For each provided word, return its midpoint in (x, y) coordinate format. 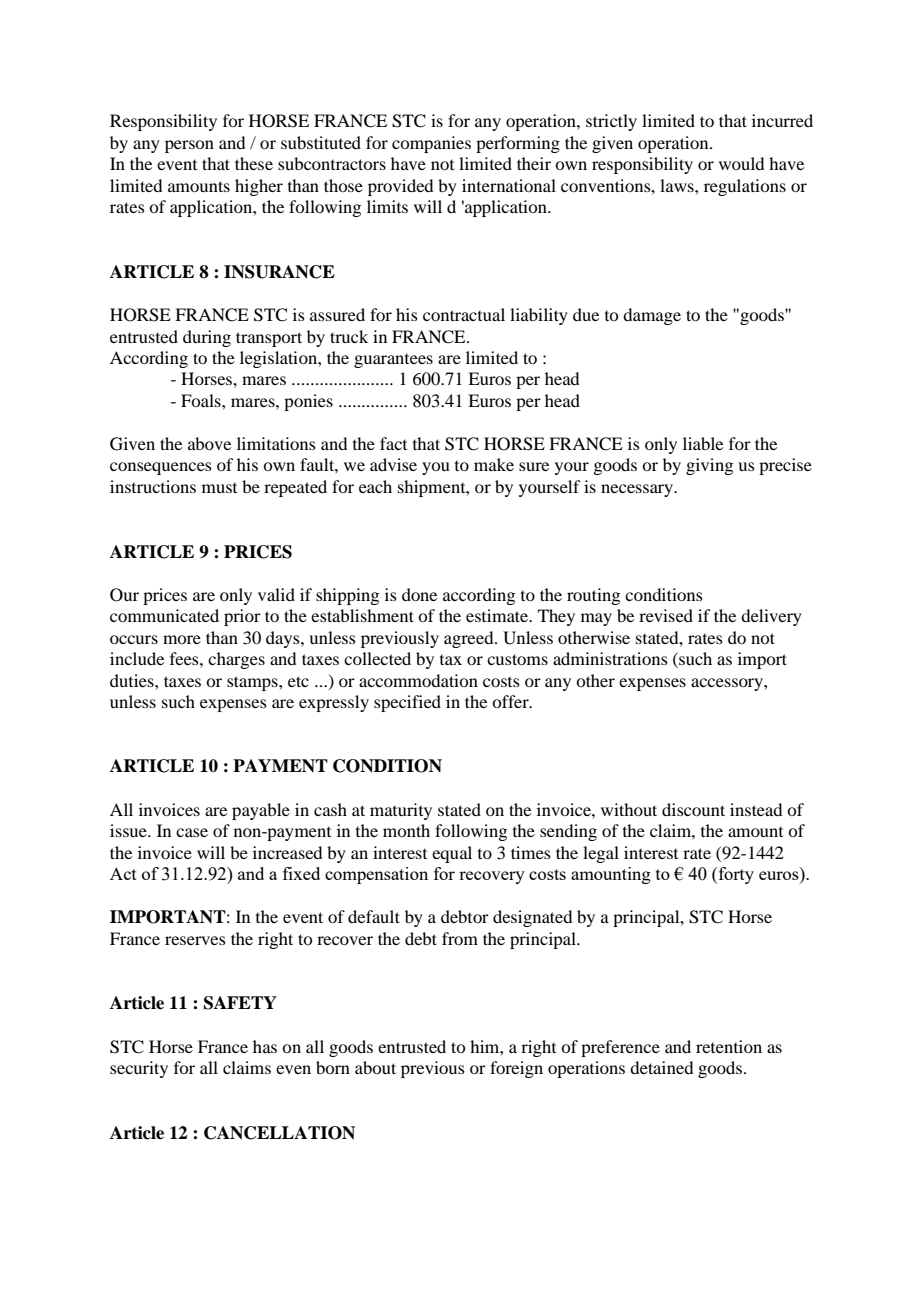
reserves (195, 940)
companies (431, 144)
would (741, 163)
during (207, 338)
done (419, 594)
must (219, 488)
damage (652, 316)
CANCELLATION (279, 1133)
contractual (464, 314)
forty (735, 875)
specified (407, 703)
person (189, 146)
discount (693, 809)
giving (709, 466)
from (460, 938)
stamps (253, 683)
